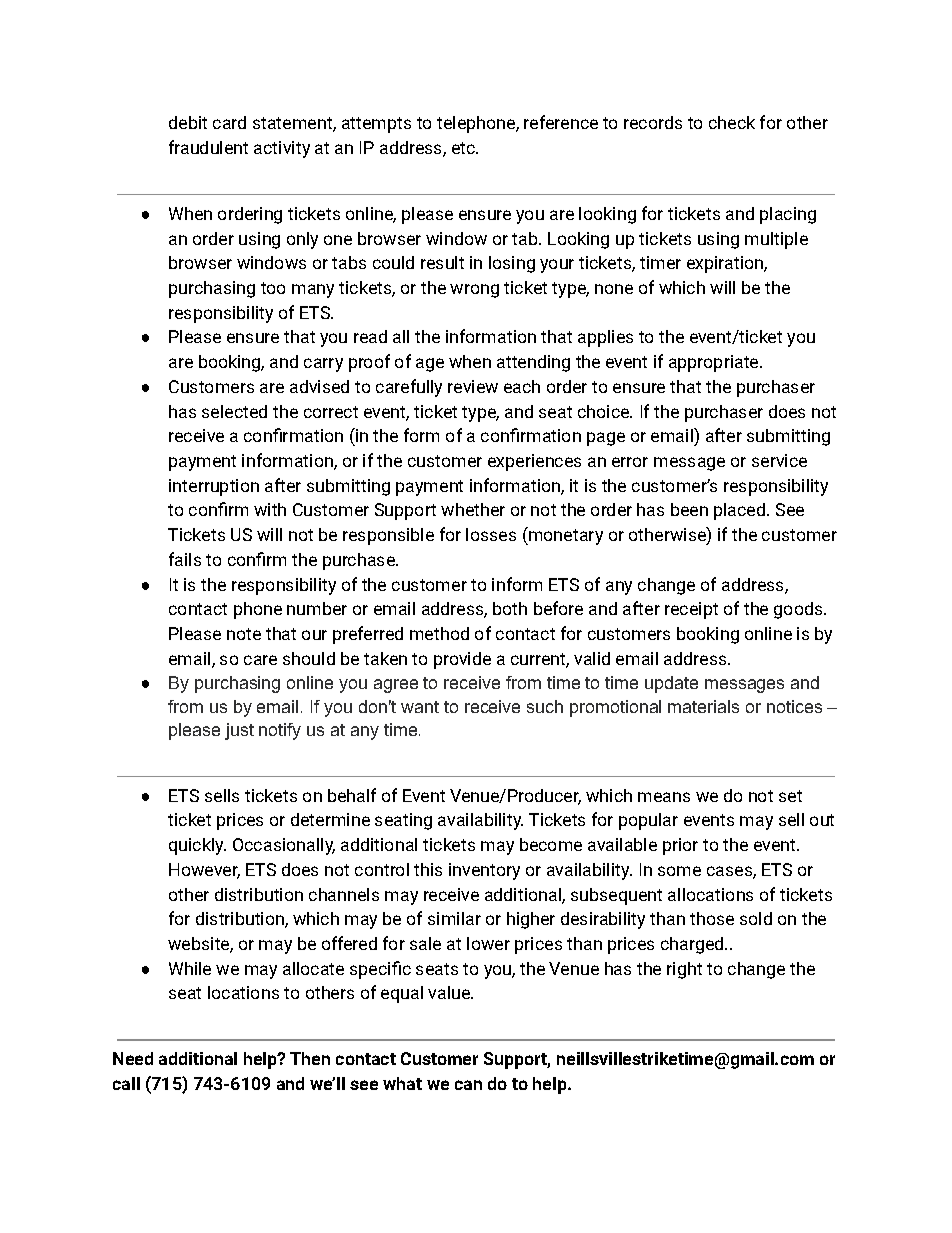  Describe the element at coordinates (468, 1085) in the screenshot. I see `can` at that location.
